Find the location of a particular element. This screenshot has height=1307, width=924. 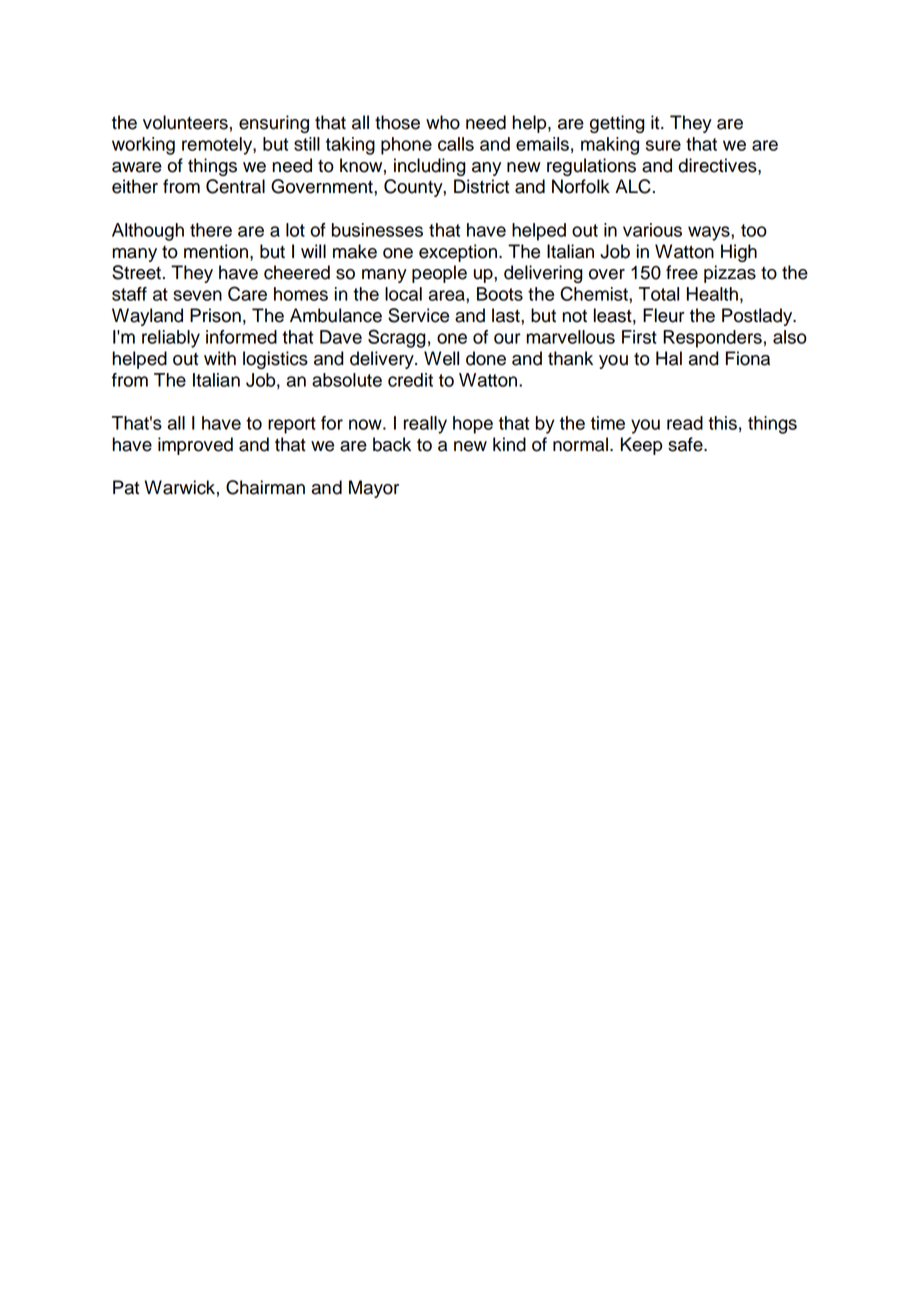

Health is located at coordinates (712, 294).
